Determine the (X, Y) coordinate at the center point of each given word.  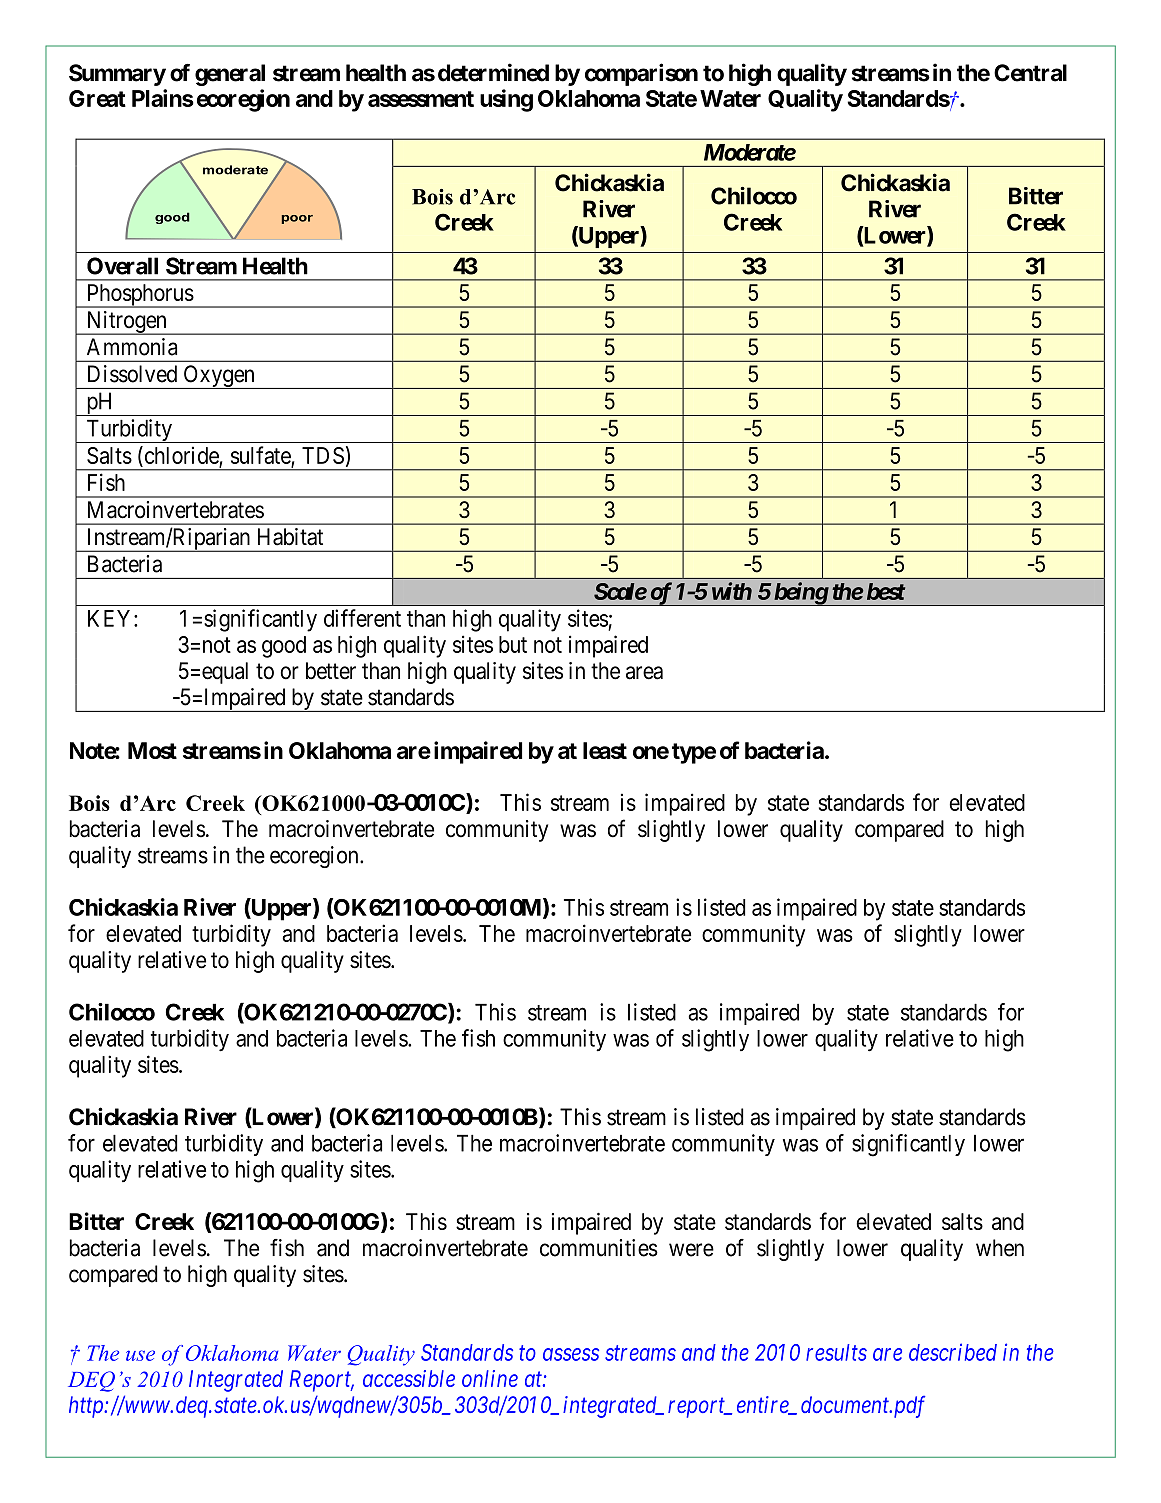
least (605, 750)
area (644, 673)
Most (152, 750)
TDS (323, 455)
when (1000, 1248)
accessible (409, 1378)
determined (493, 72)
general (230, 75)
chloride (180, 455)
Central (1030, 73)
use (140, 1355)
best (886, 591)
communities (599, 1248)
